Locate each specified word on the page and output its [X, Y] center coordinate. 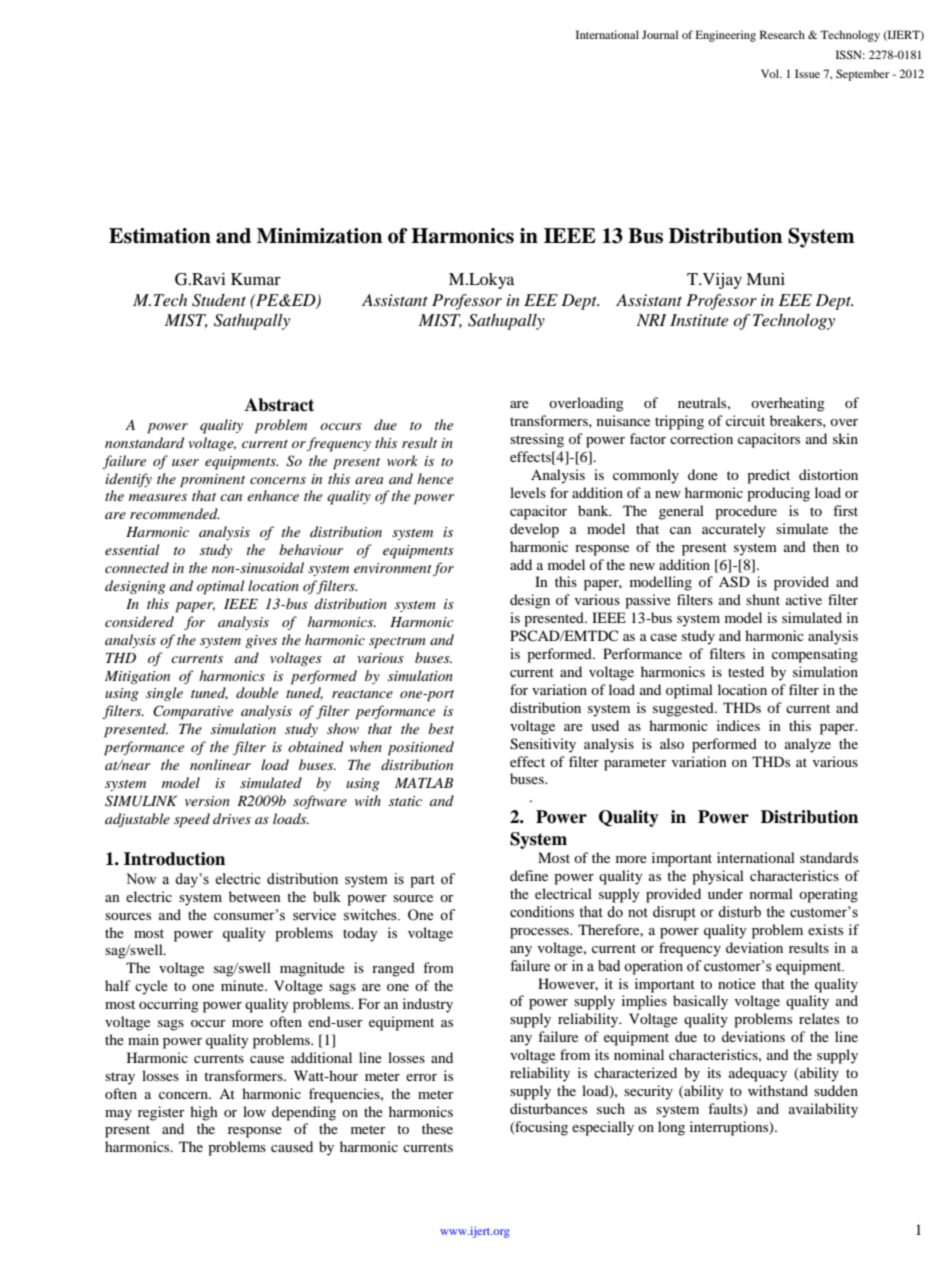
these [437, 1128]
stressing [537, 440]
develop [534, 530]
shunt [763, 599]
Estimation [160, 236]
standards [829, 857]
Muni [765, 279]
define [529, 875]
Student [219, 300]
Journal [660, 34]
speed [192, 820]
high [204, 1113]
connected [137, 567]
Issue [807, 73]
